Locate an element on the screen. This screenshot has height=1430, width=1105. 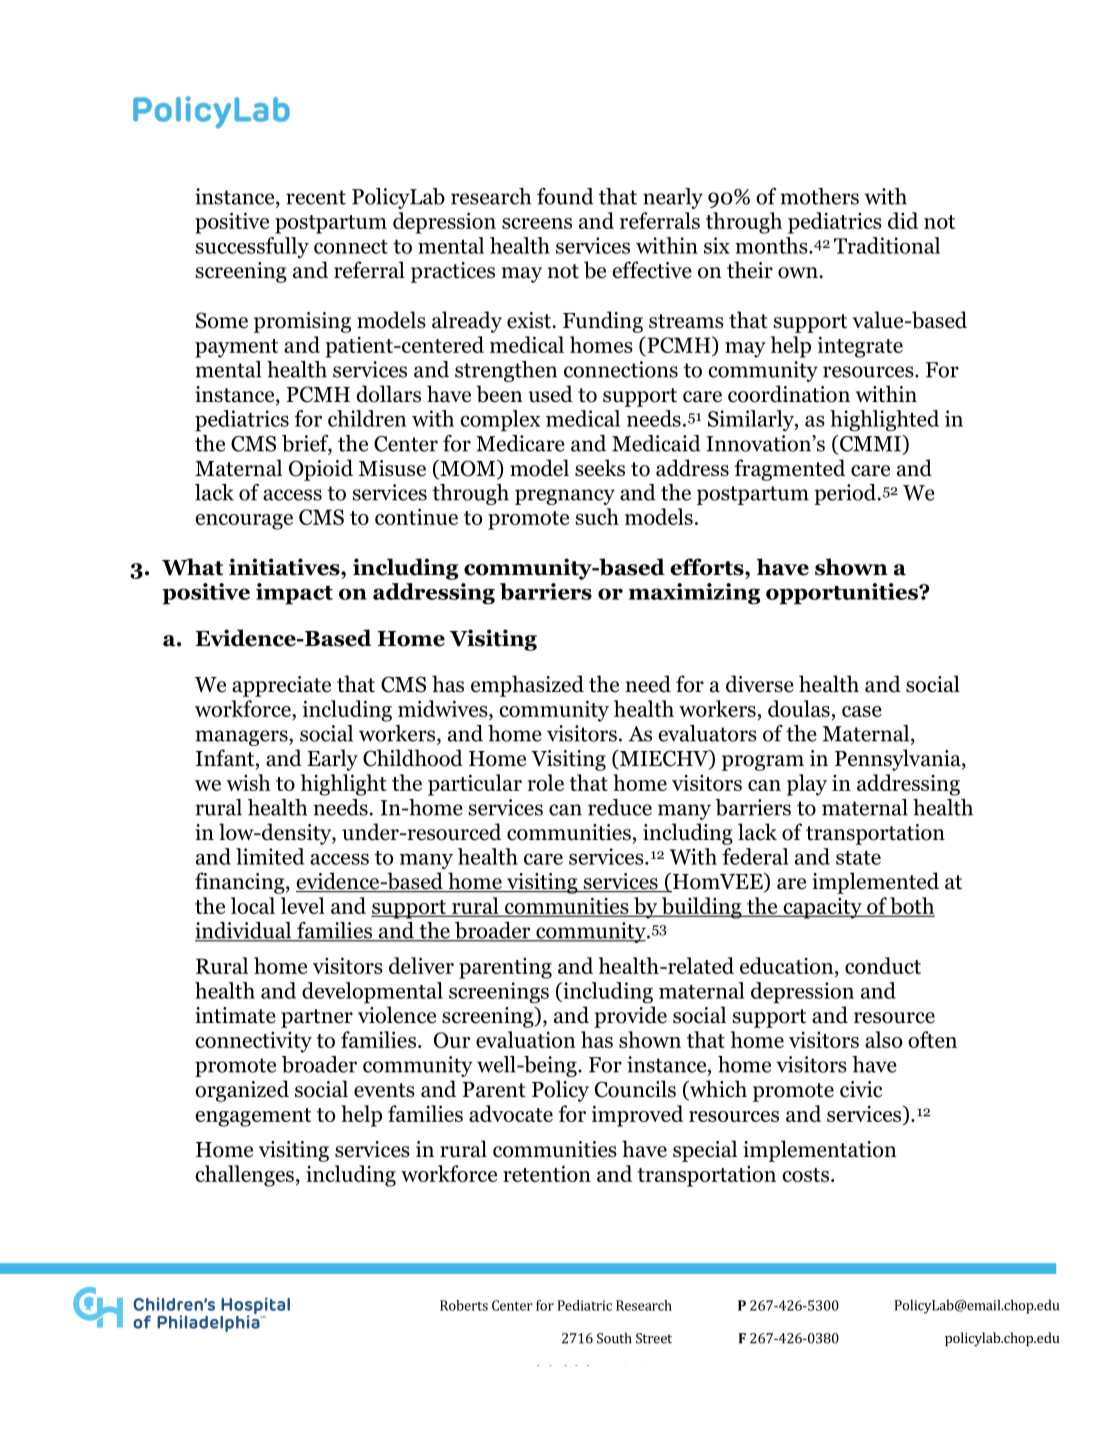
wish is located at coordinates (248, 782).
